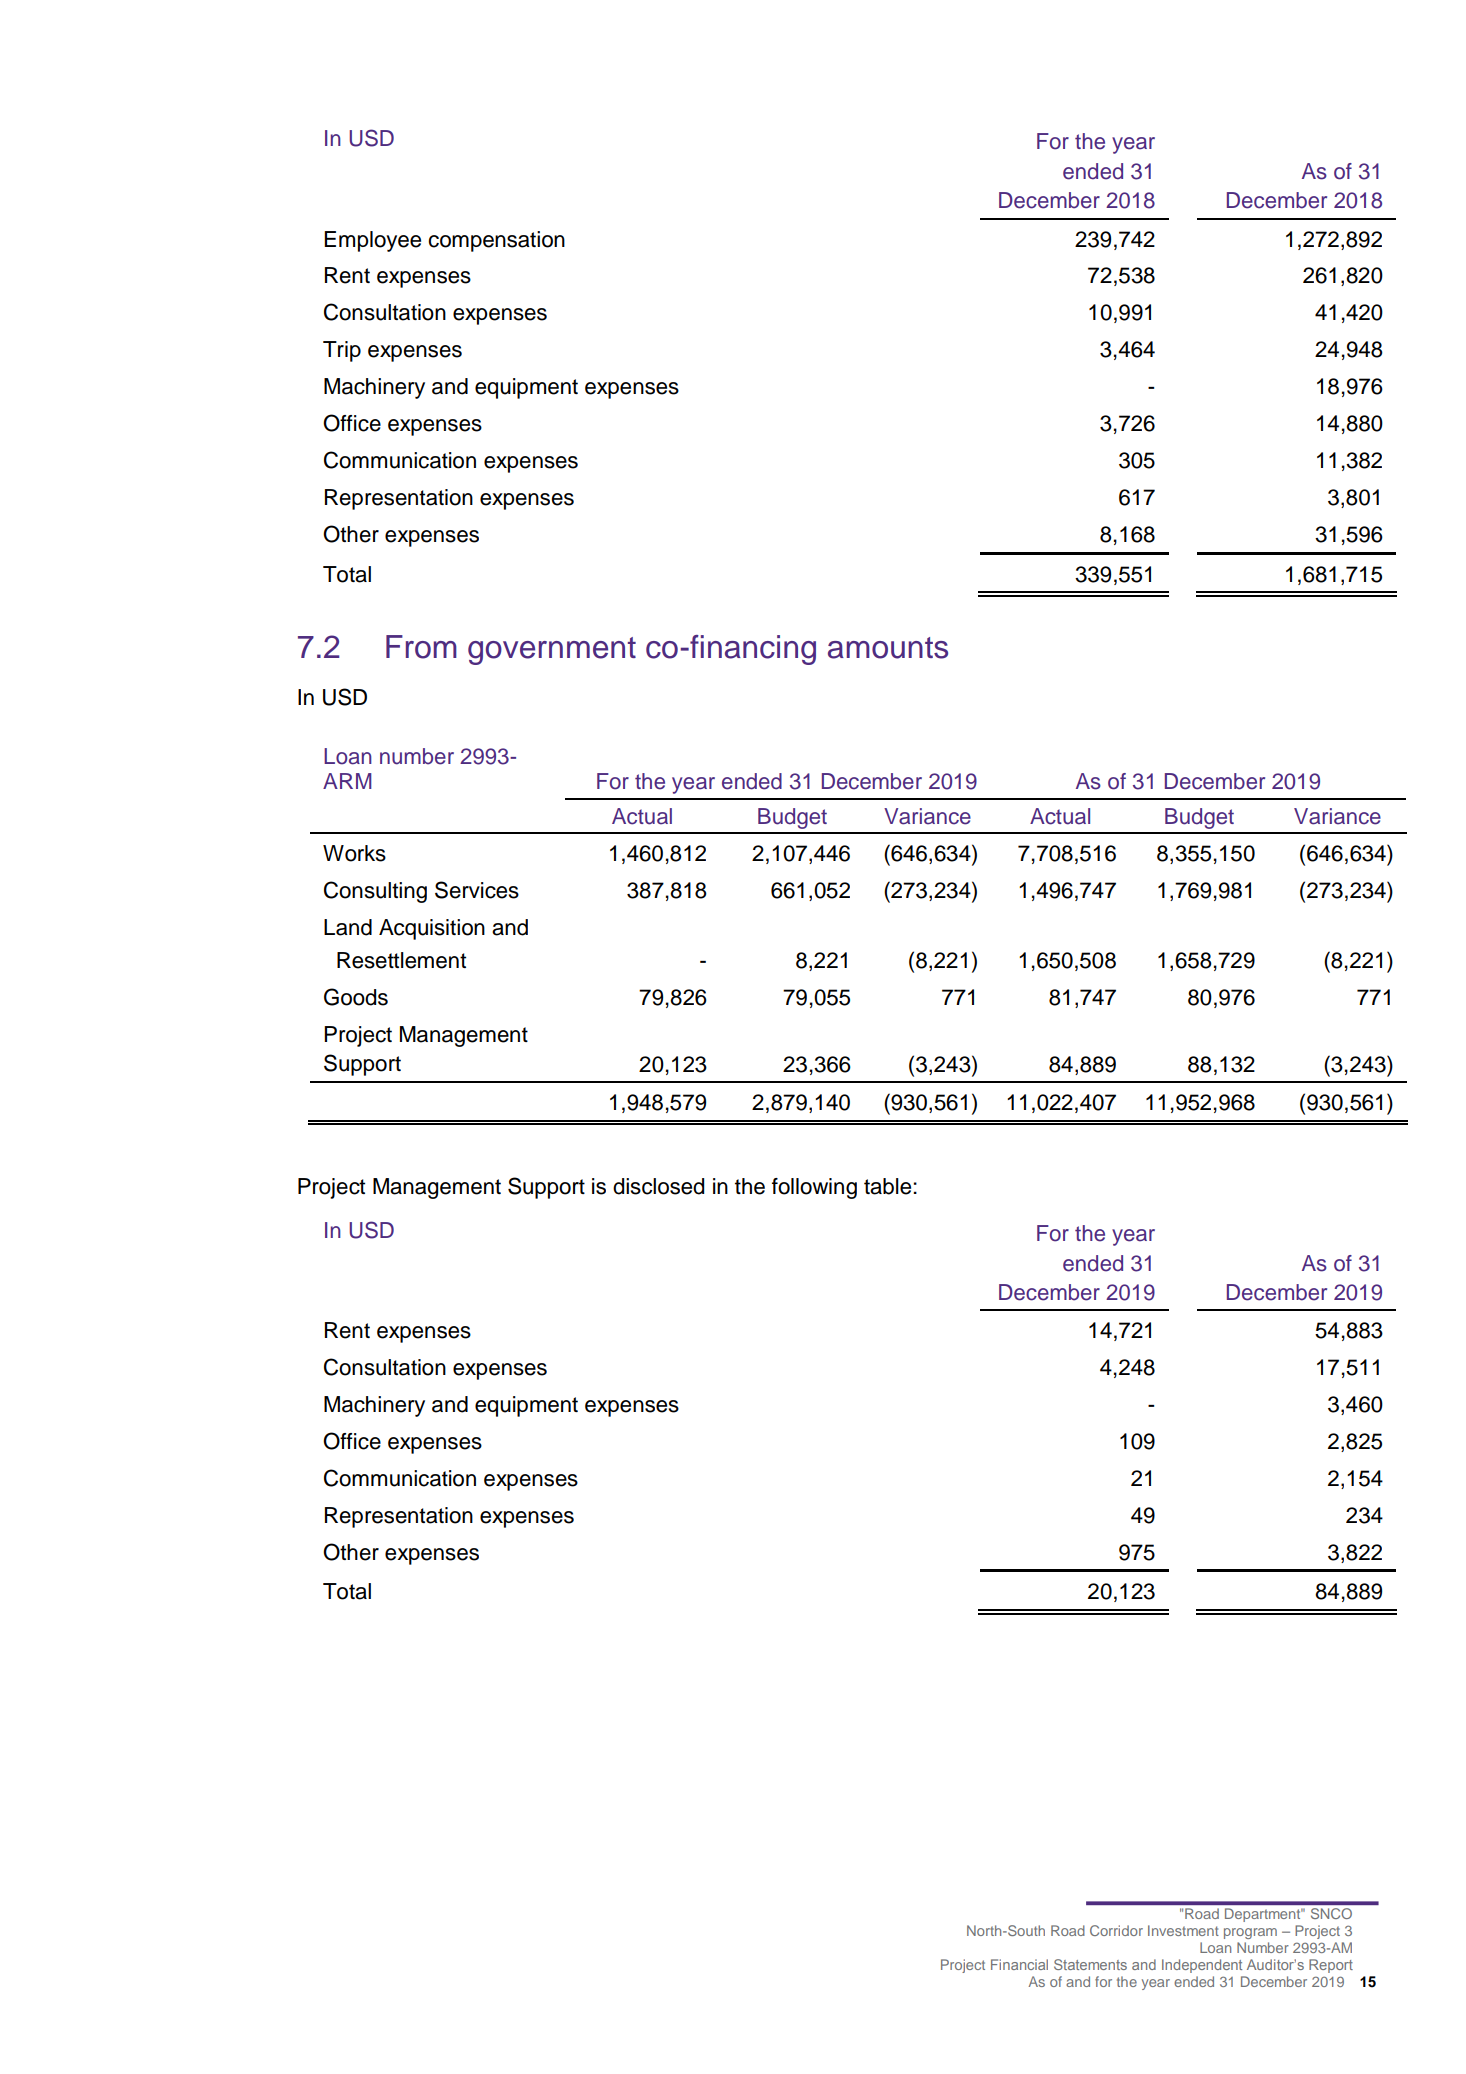 This screenshot has width=1466, height=2074. Describe the element at coordinates (889, 1186) in the screenshot. I see `table` at that location.
